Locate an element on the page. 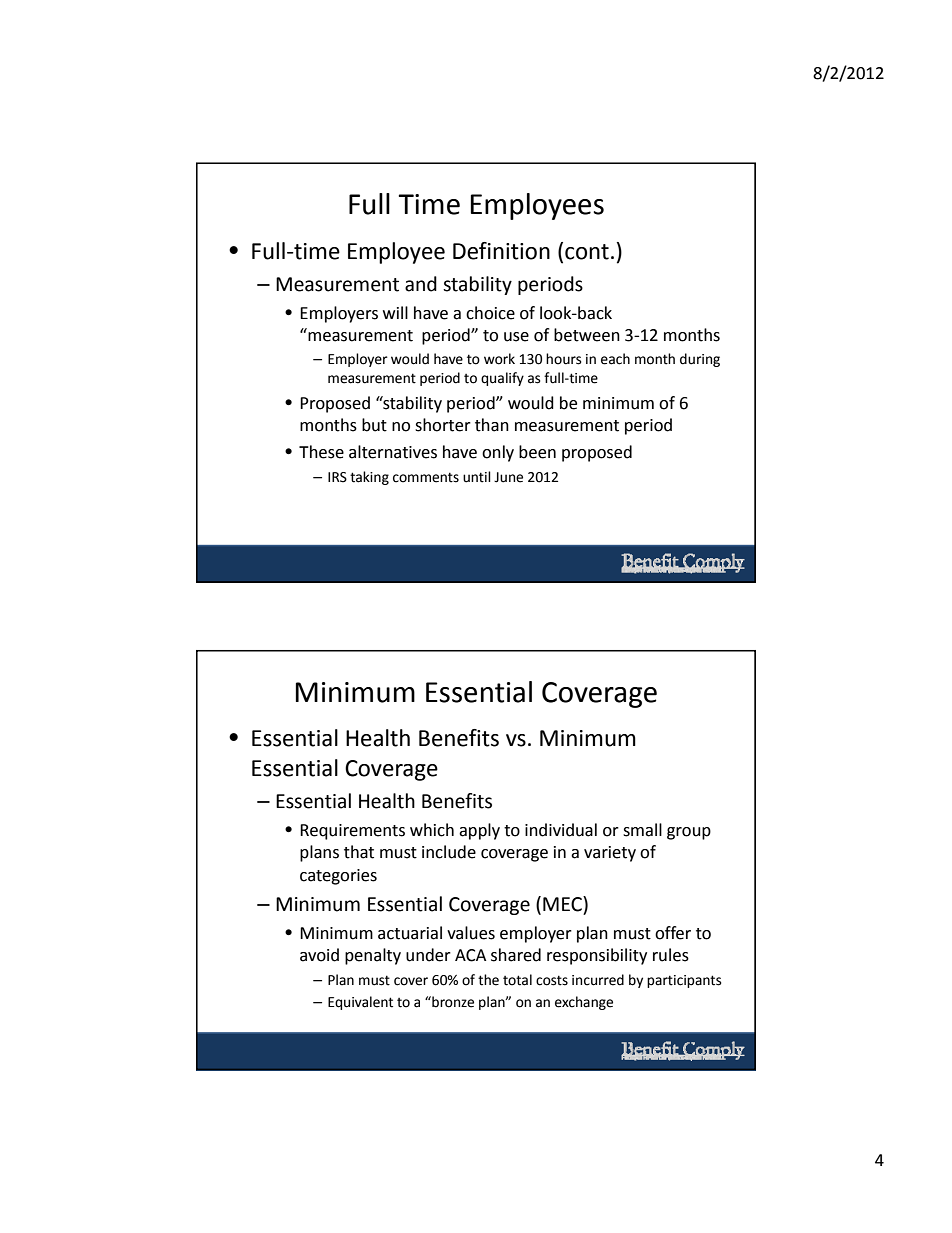 This page has height=1233, width=952. Equivalent is located at coordinates (360, 1003).
